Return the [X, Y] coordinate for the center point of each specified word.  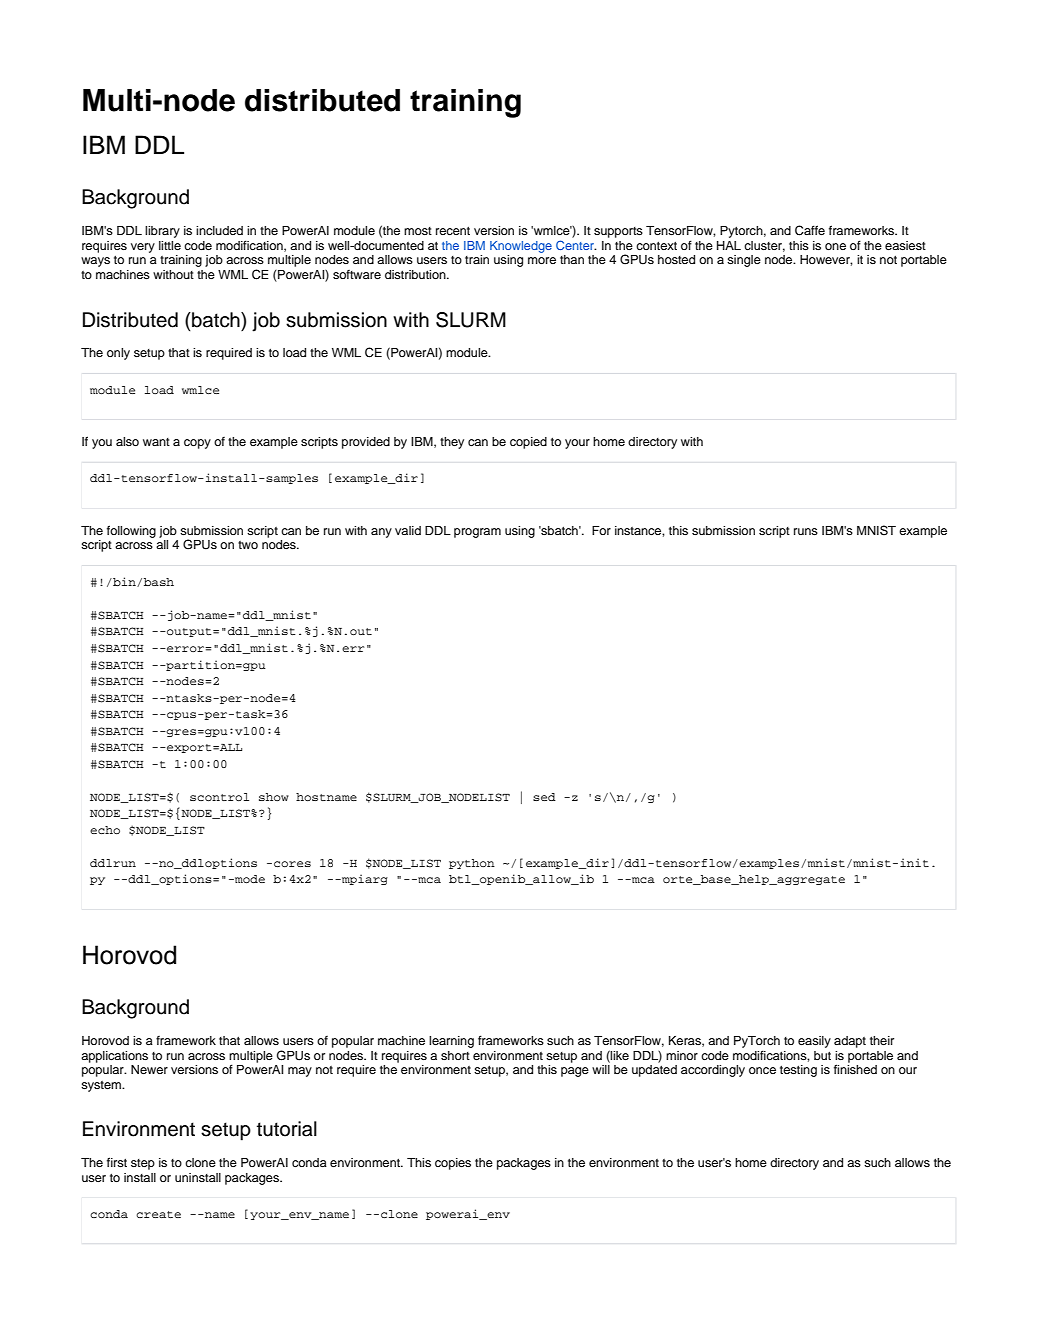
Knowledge [521, 247]
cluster [764, 246]
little [170, 245]
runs [806, 531]
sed [544, 797]
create [158, 1214]
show [274, 797]
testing [798, 1071]
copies [453, 1164]
